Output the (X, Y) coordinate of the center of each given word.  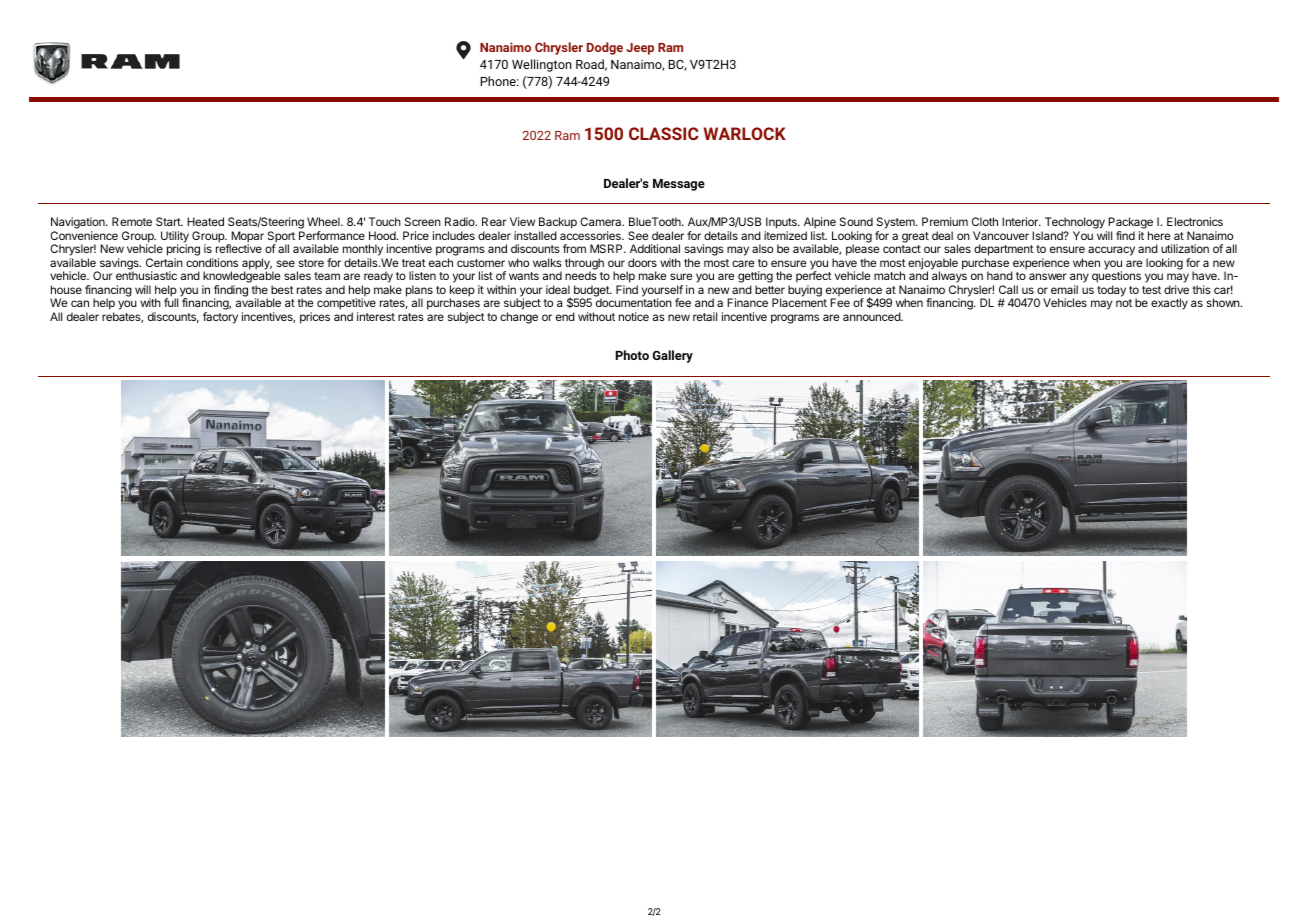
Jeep (640, 49)
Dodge (605, 48)
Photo (632, 355)
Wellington (542, 65)
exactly (1169, 304)
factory (220, 318)
